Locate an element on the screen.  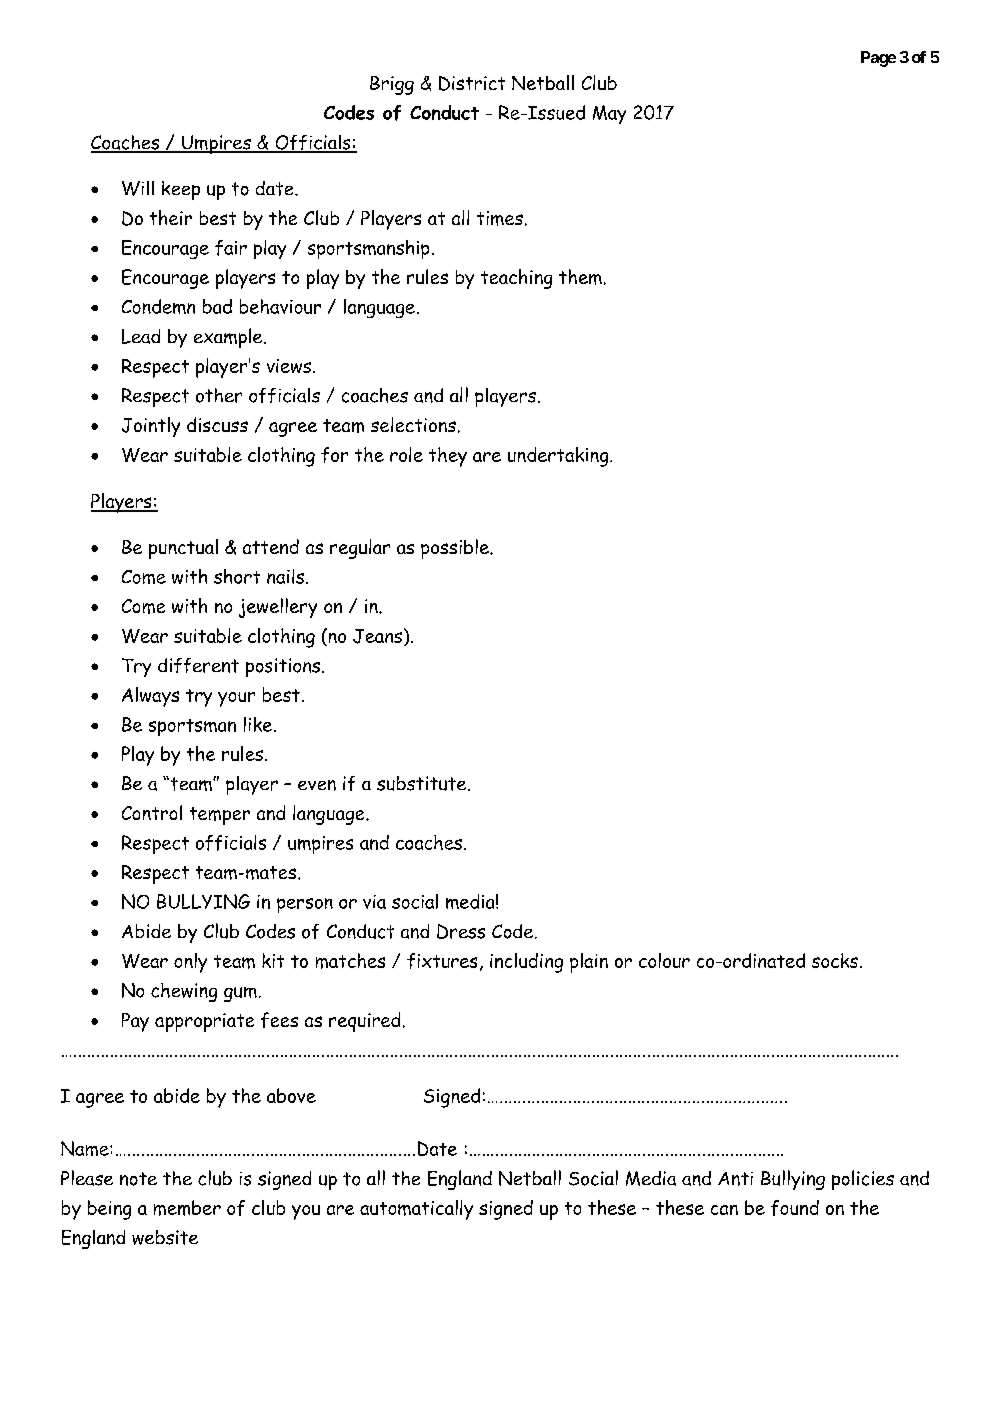
found is located at coordinates (795, 1208).
